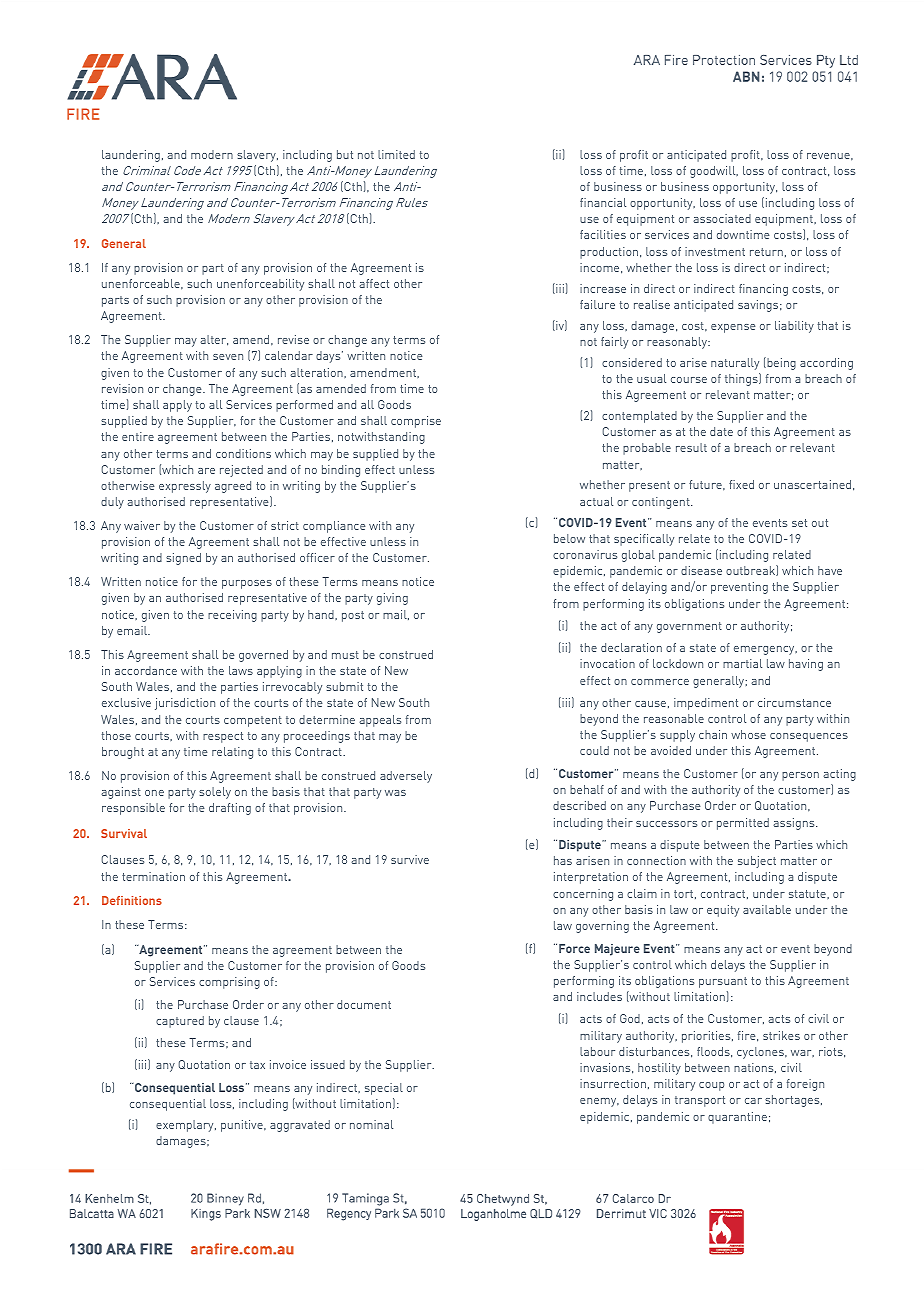 Image resolution: width=924 pixels, height=1309 pixels. Describe the element at coordinates (714, 172) in the screenshot. I see `goodwill` at that location.
